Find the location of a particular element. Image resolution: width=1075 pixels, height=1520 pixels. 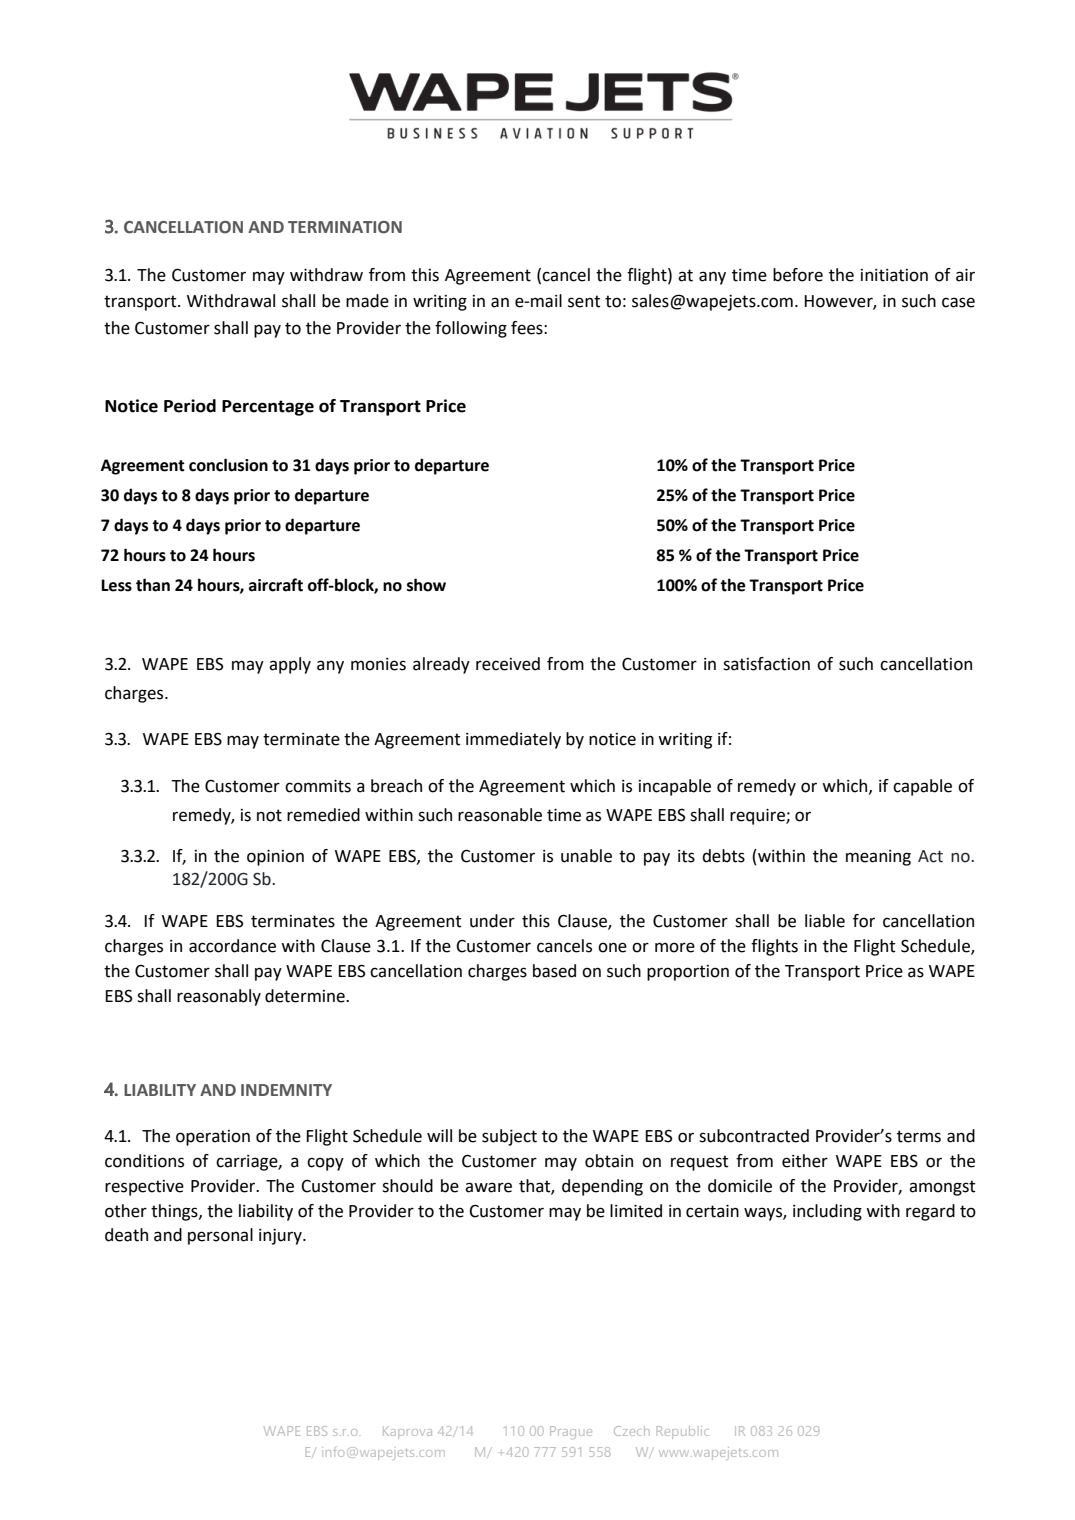

TERMINATION is located at coordinates (345, 227).
